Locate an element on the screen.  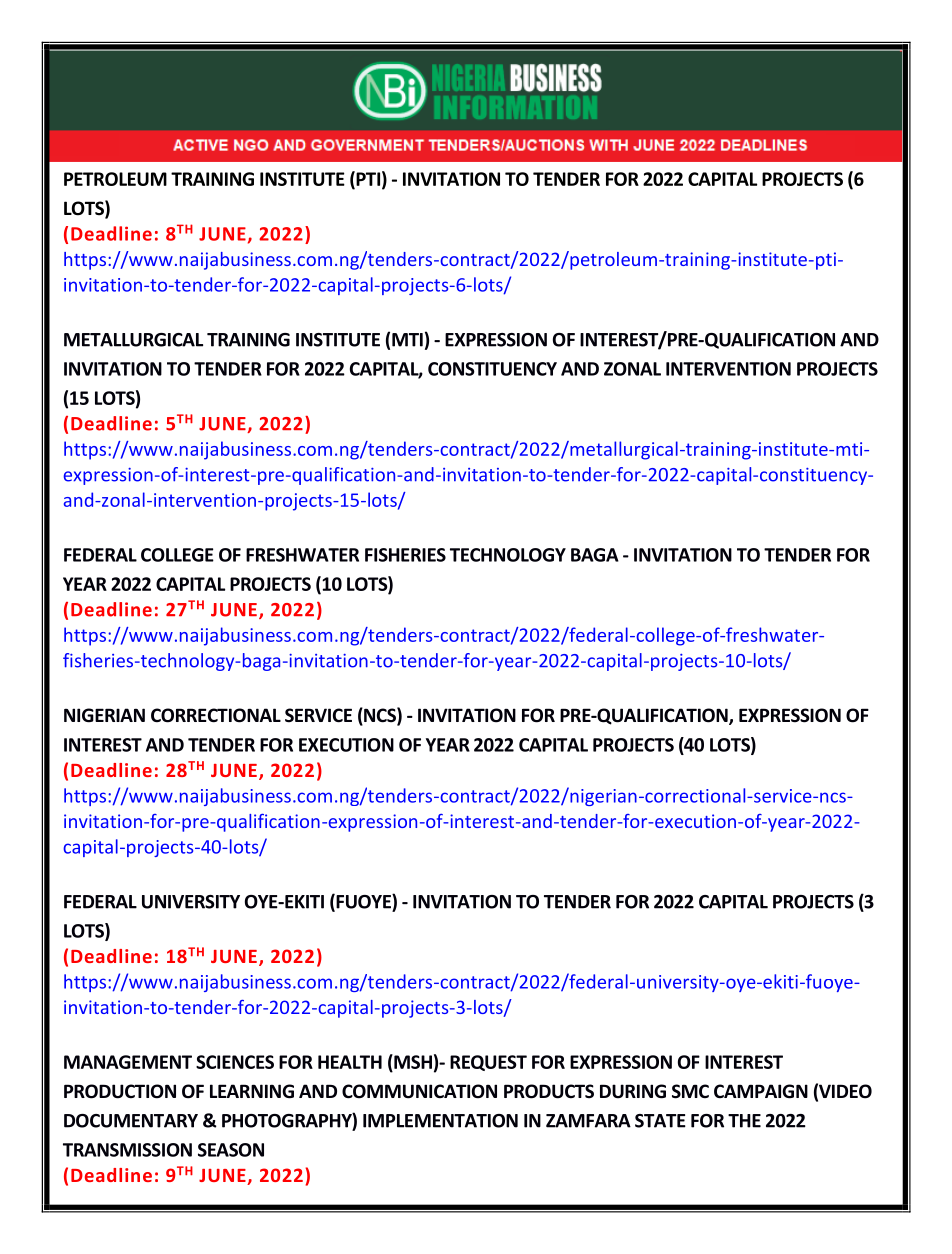
HEALTH is located at coordinates (350, 1062).
